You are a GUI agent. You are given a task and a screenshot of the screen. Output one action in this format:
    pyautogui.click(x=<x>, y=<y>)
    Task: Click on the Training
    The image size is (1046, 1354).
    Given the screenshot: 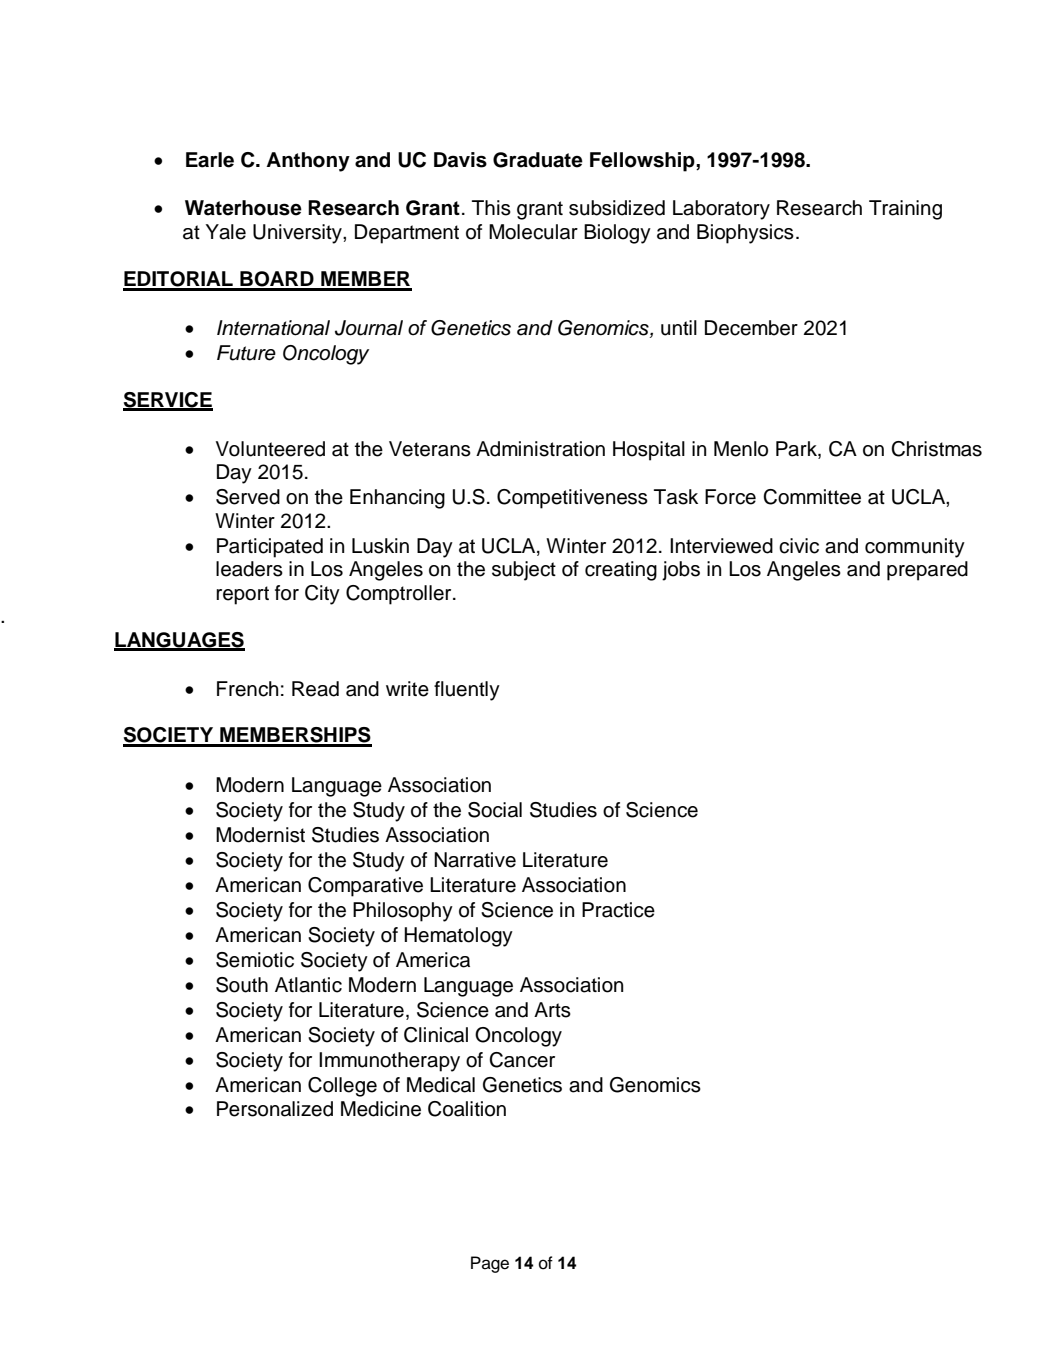 What is the action you would take?
    pyautogui.click(x=905, y=210)
